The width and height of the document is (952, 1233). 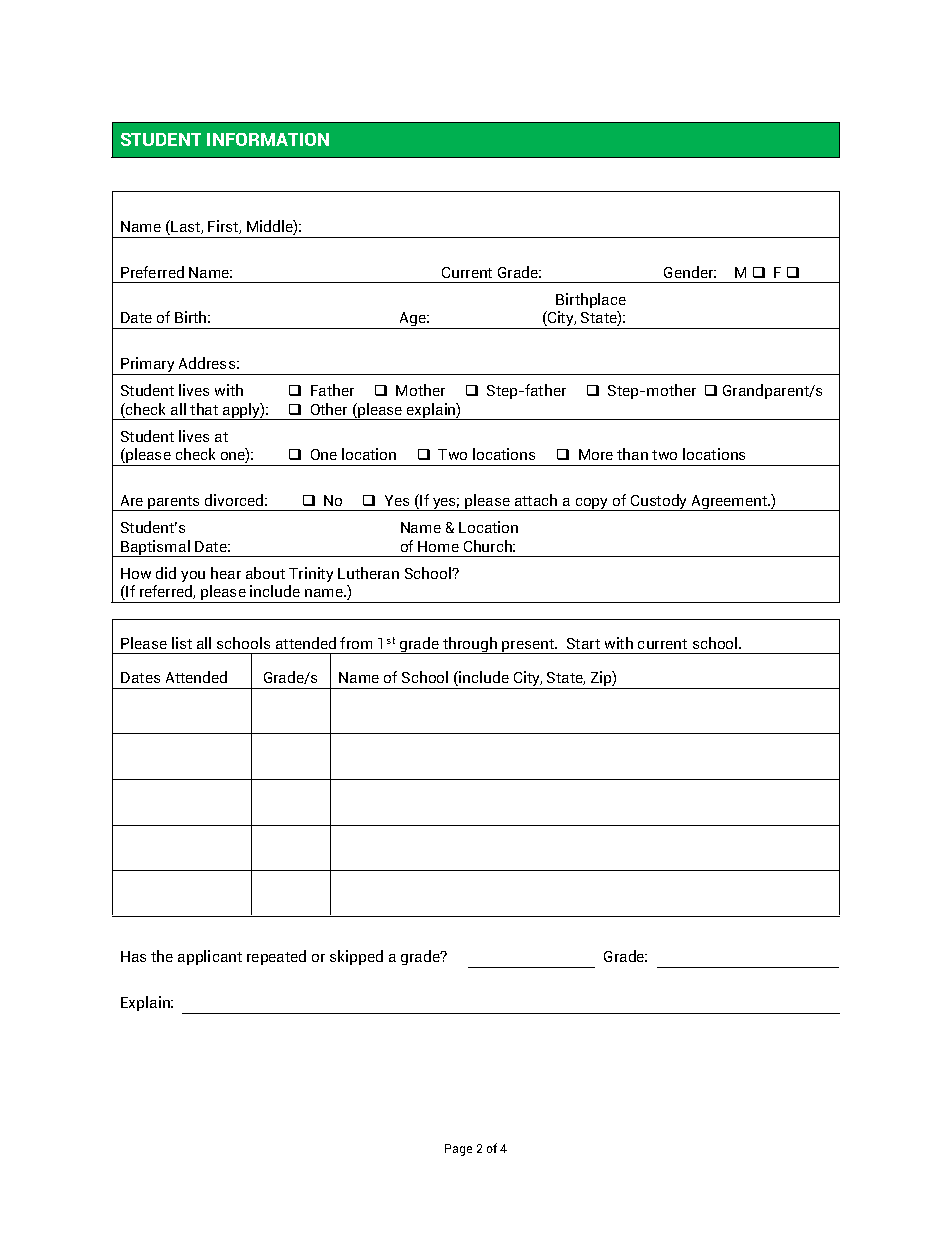 What do you see at coordinates (204, 409) in the document?
I see `that` at bounding box center [204, 409].
